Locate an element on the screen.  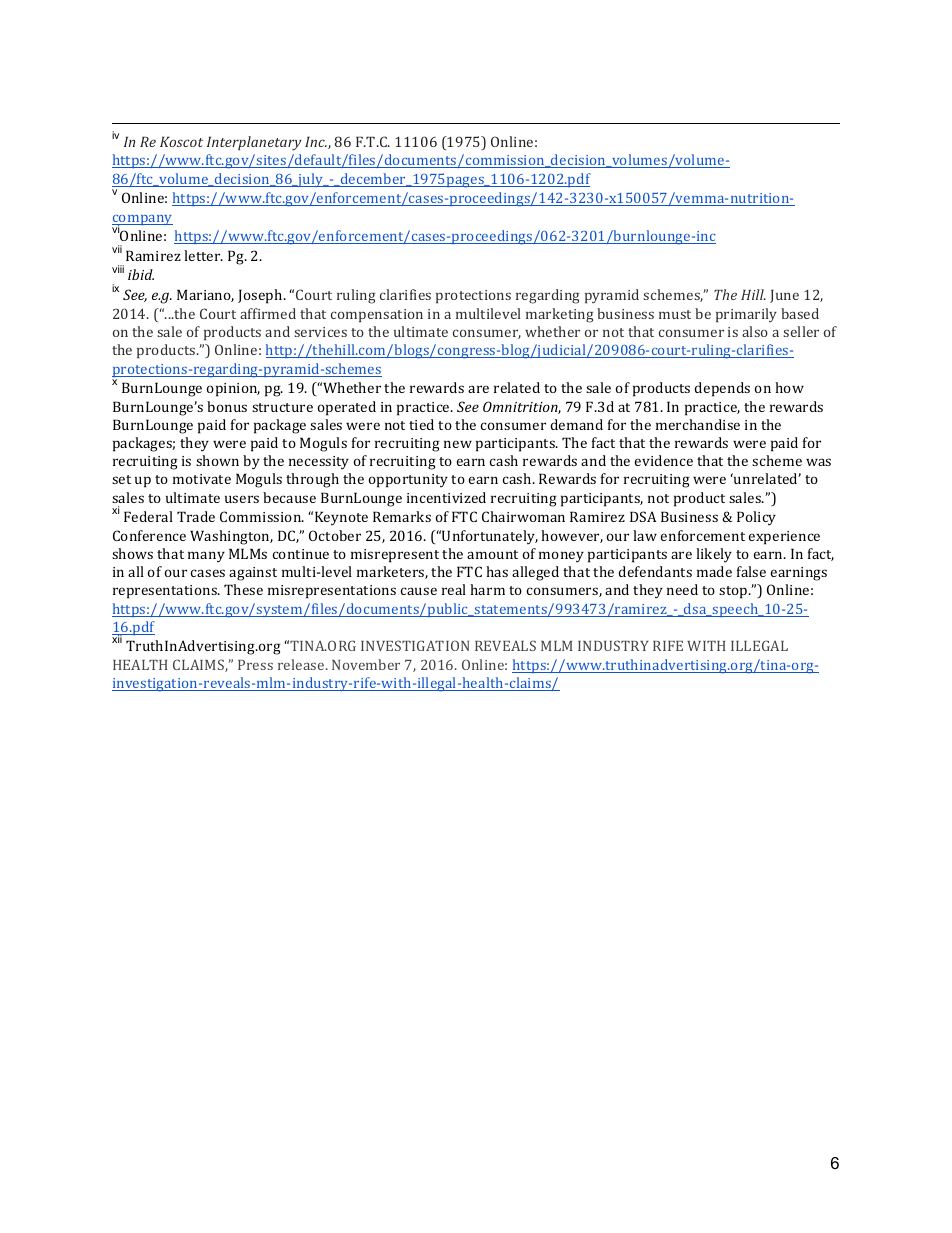
Press is located at coordinates (255, 665).
